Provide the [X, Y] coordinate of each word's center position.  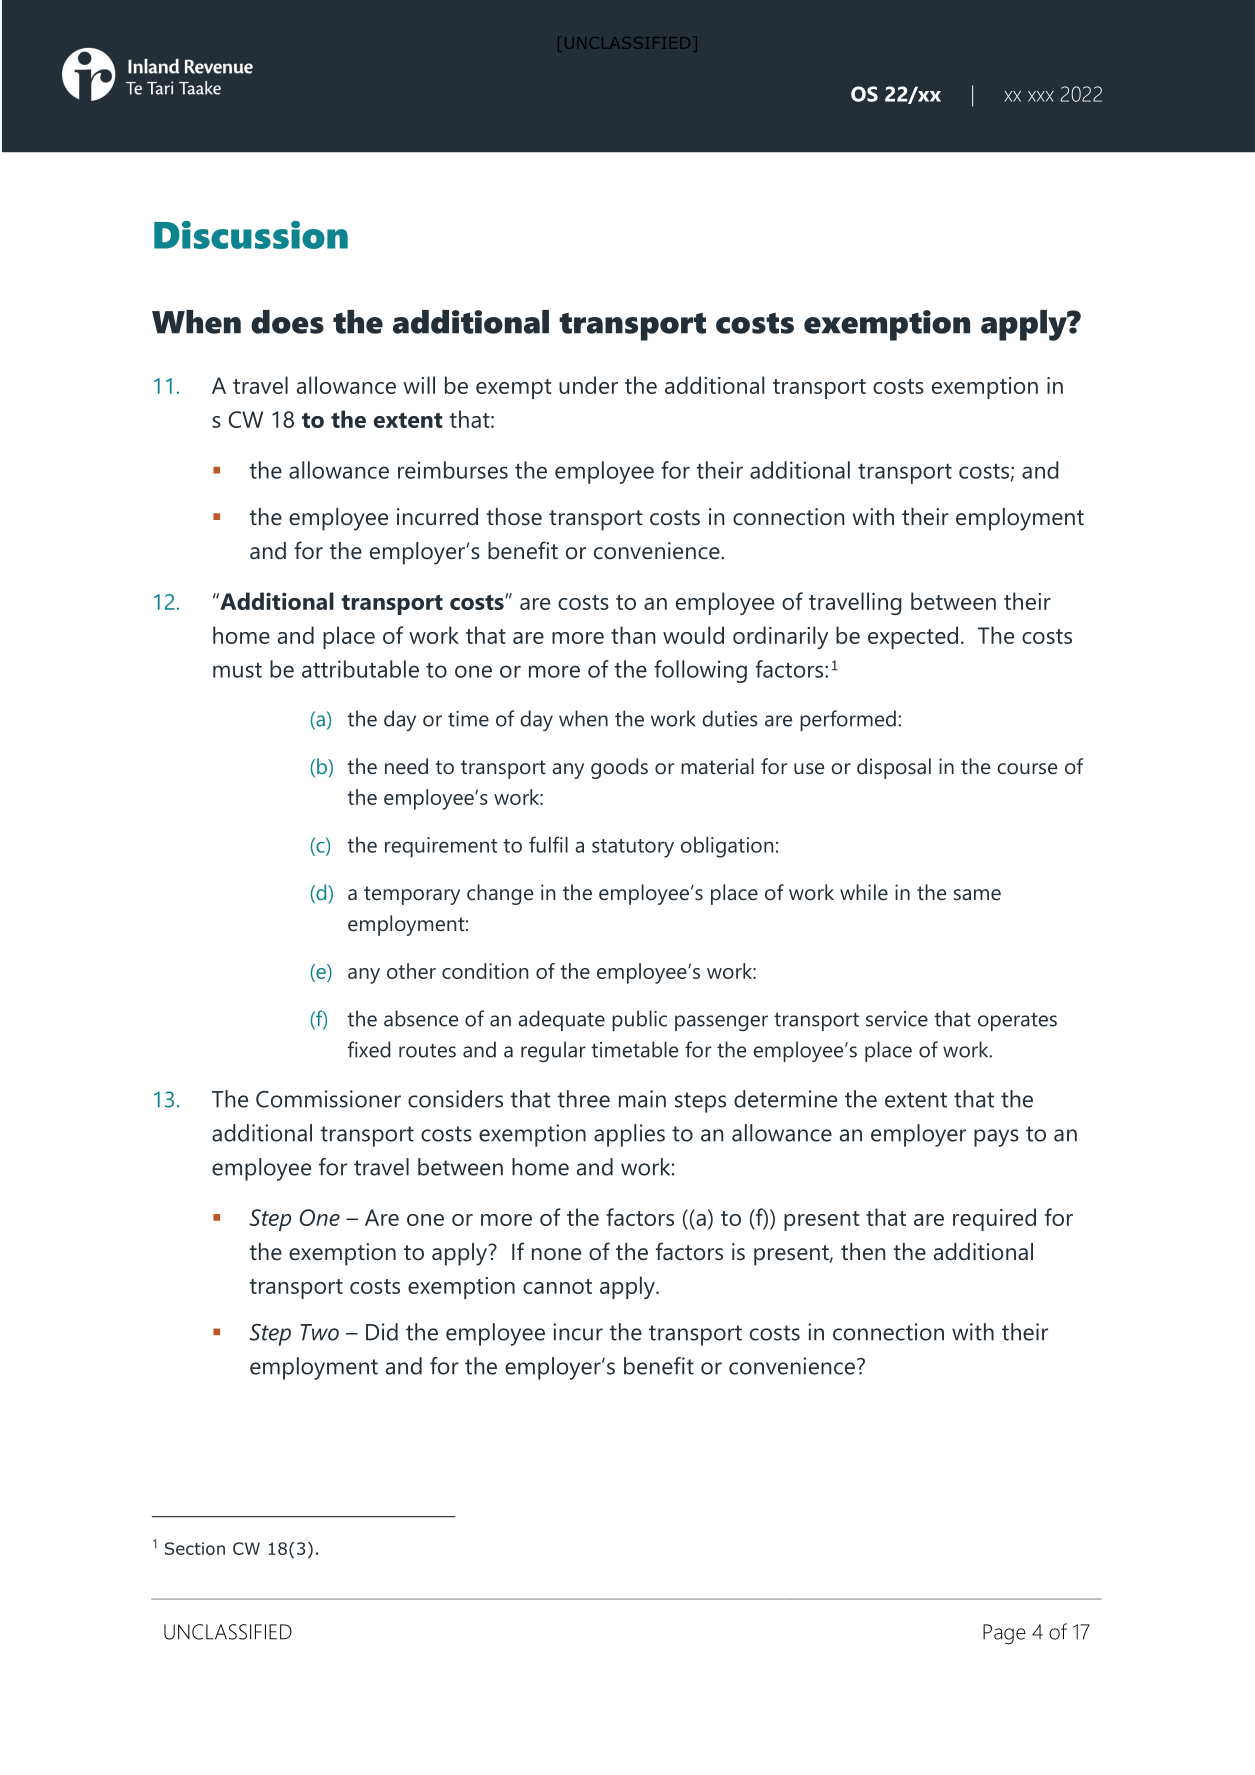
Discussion [251, 235]
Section [195, 1548]
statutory [633, 848]
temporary [412, 895]
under [588, 385]
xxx [1041, 96]
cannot [557, 1286]
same [977, 895]
